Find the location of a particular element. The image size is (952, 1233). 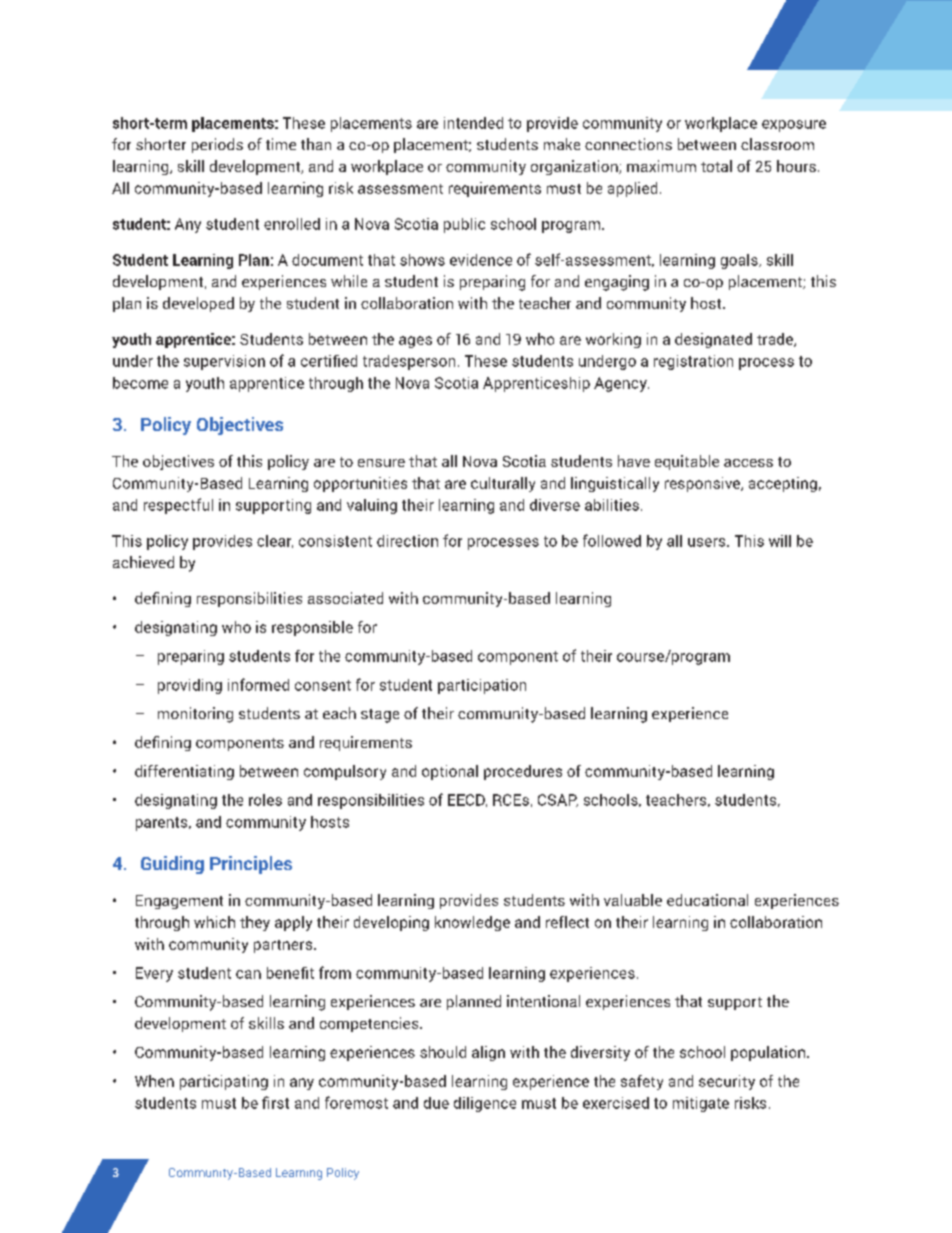

participating is located at coordinates (224, 1082).
